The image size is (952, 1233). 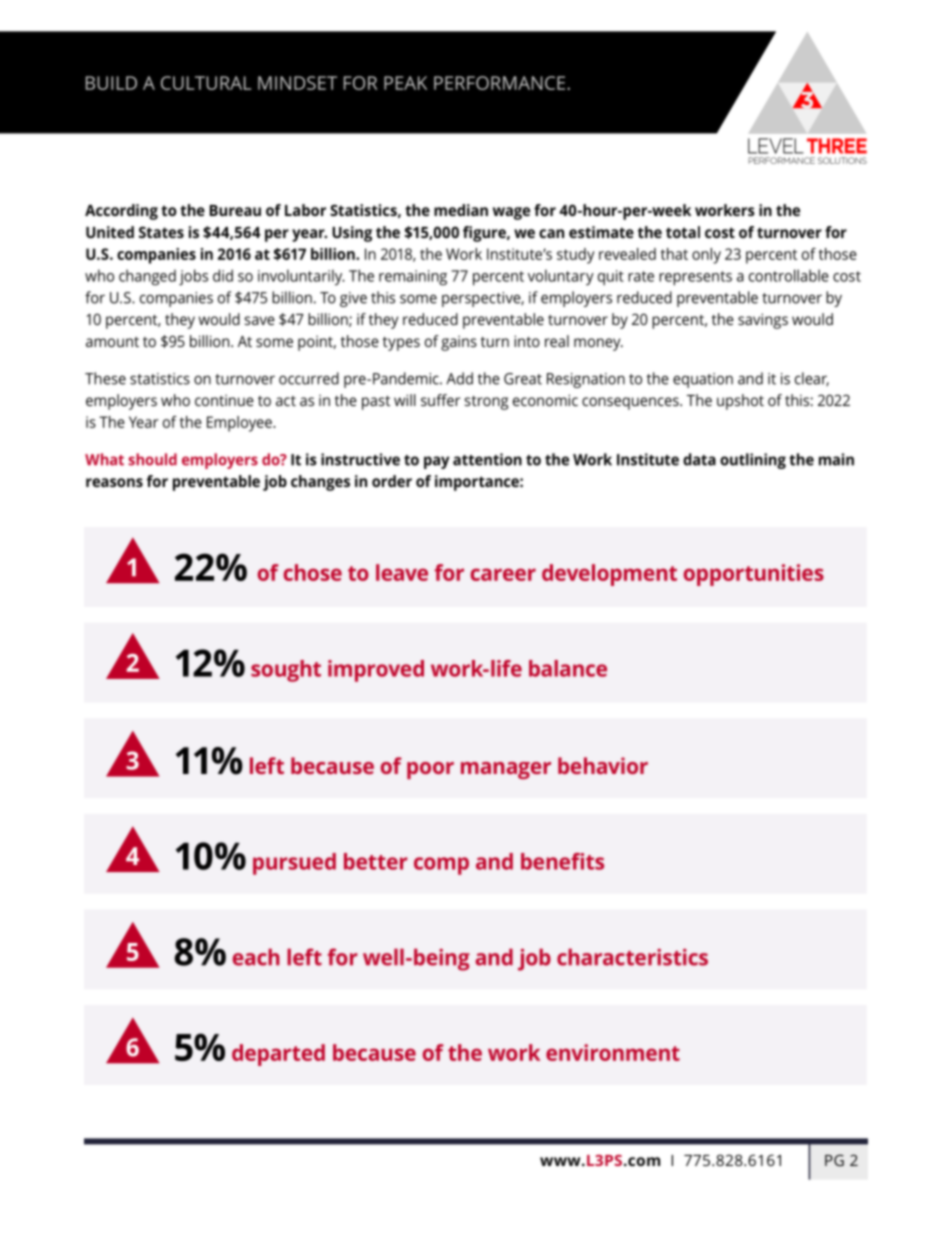 What do you see at coordinates (436, 462) in the screenshot?
I see `pay` at bounding box center [436, 462].
